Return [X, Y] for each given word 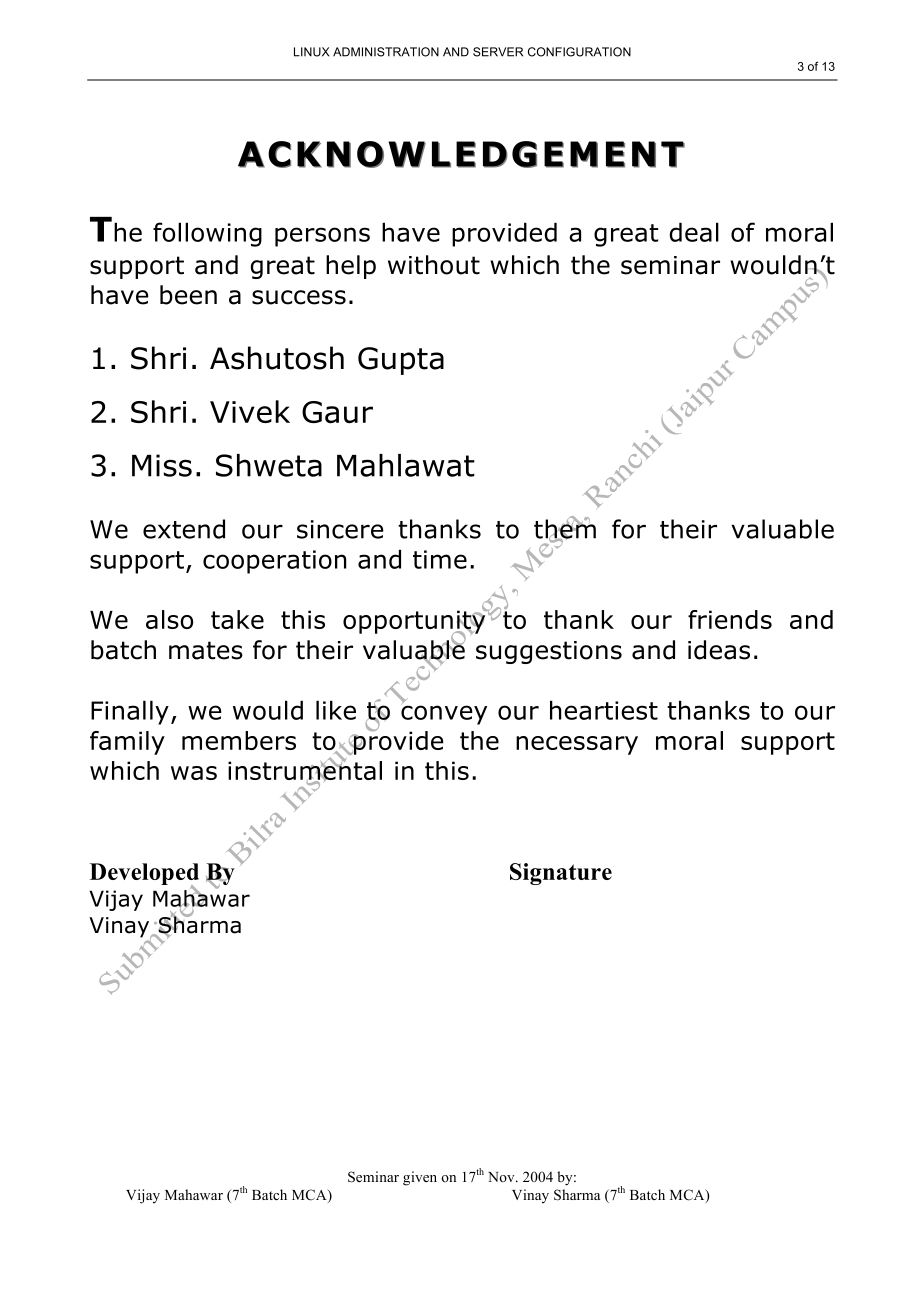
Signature [561, 874]
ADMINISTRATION [386, 52]
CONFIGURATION [579, 52]
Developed [144, 875]
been [188, 295]
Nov [502, 1177]
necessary [577, 745]
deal [694, 232]
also [169, 619]
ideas [719, 650]
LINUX [311, 52]
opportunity [415, 622]
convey [444, 714]
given [420, 1178]
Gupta [401, 361]
